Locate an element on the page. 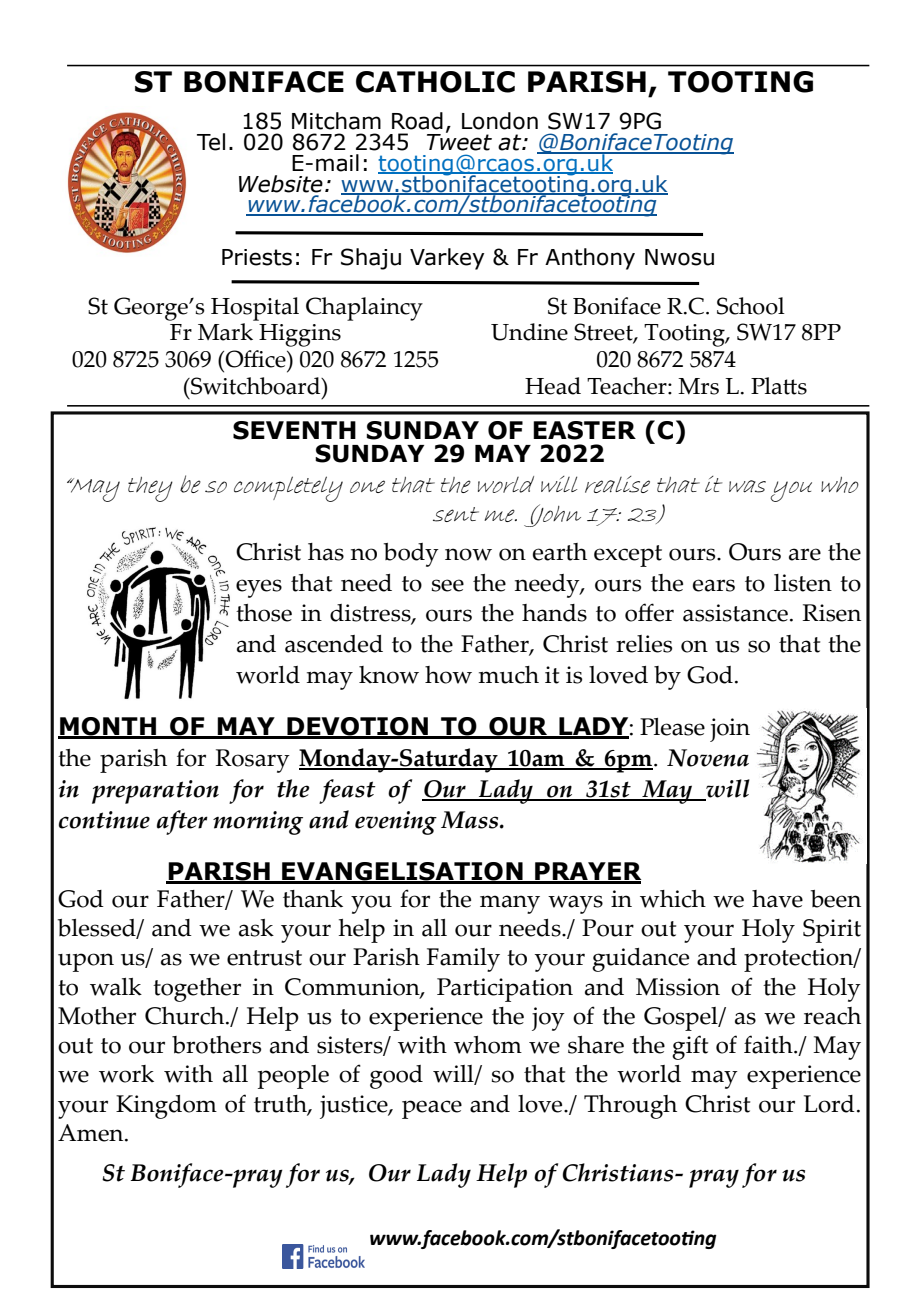 The image size is (924, 1308). Platts is located at coordinates (779, 386).
